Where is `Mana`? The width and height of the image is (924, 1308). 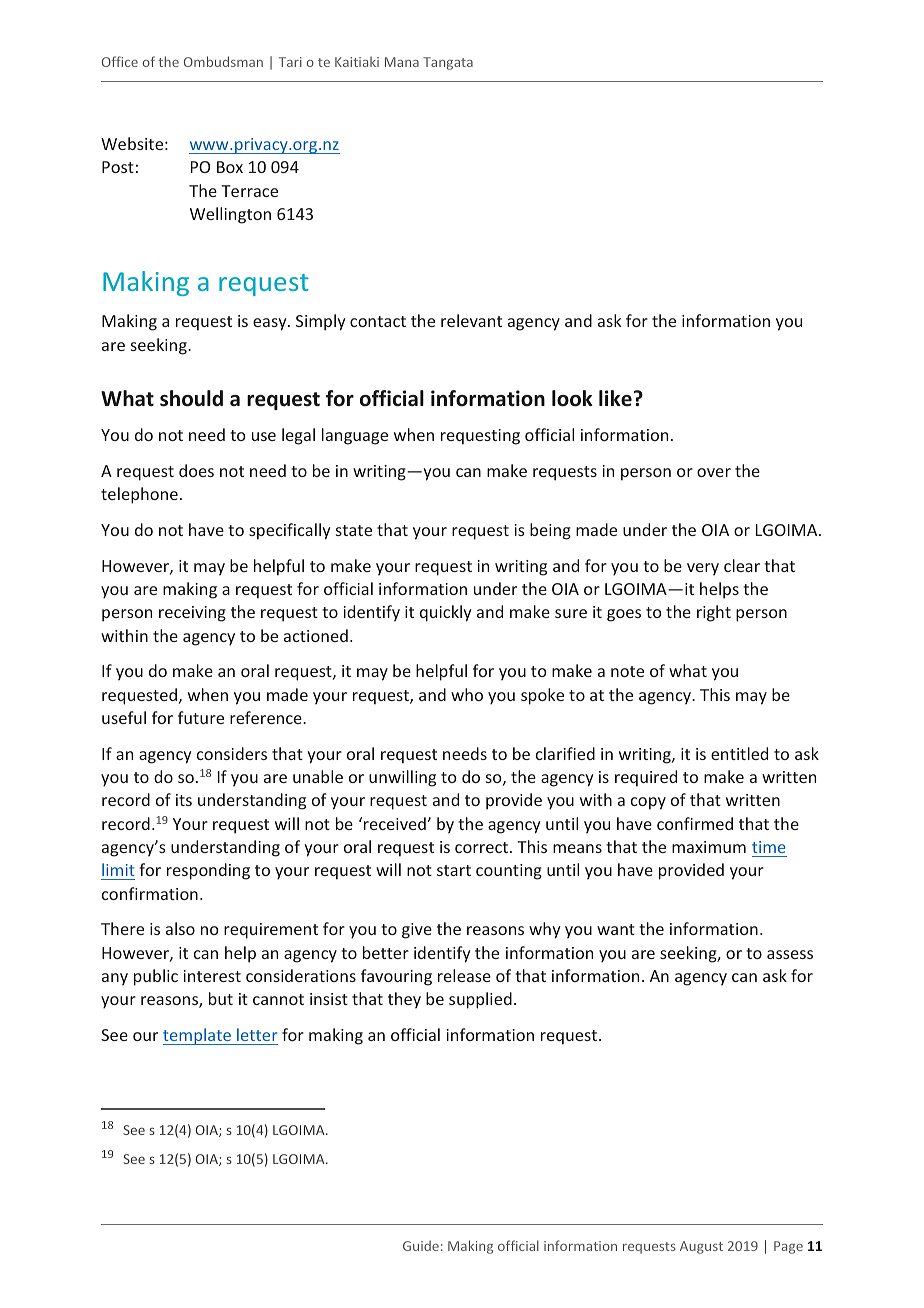
Mana is located at coordinates (402, 62).
